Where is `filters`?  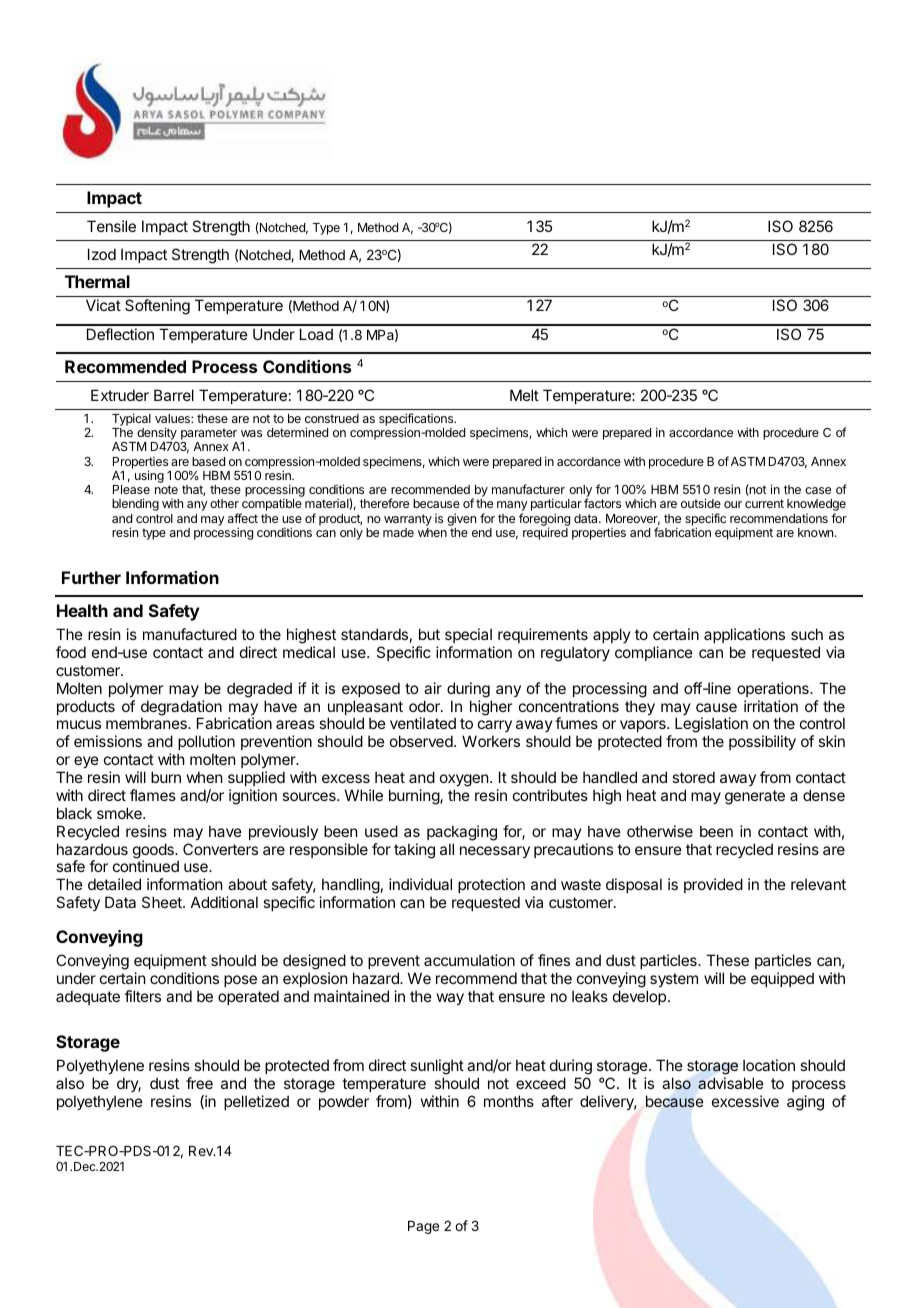
filters is located at coordinates (143, 996).
